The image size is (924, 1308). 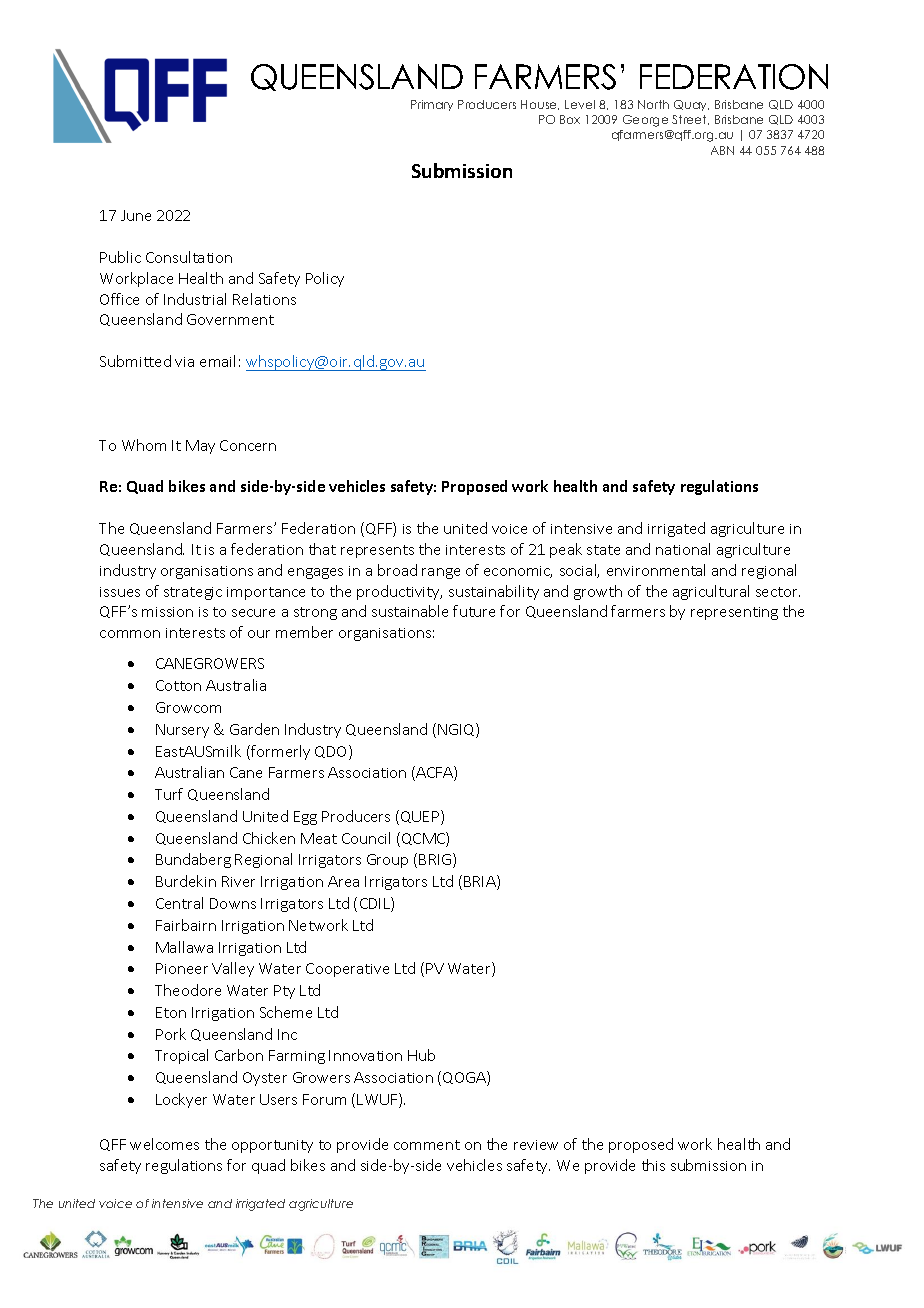 What do you see at coordinates (136, 215) in the image?
I see `June` at bounding box center [136, 215].
